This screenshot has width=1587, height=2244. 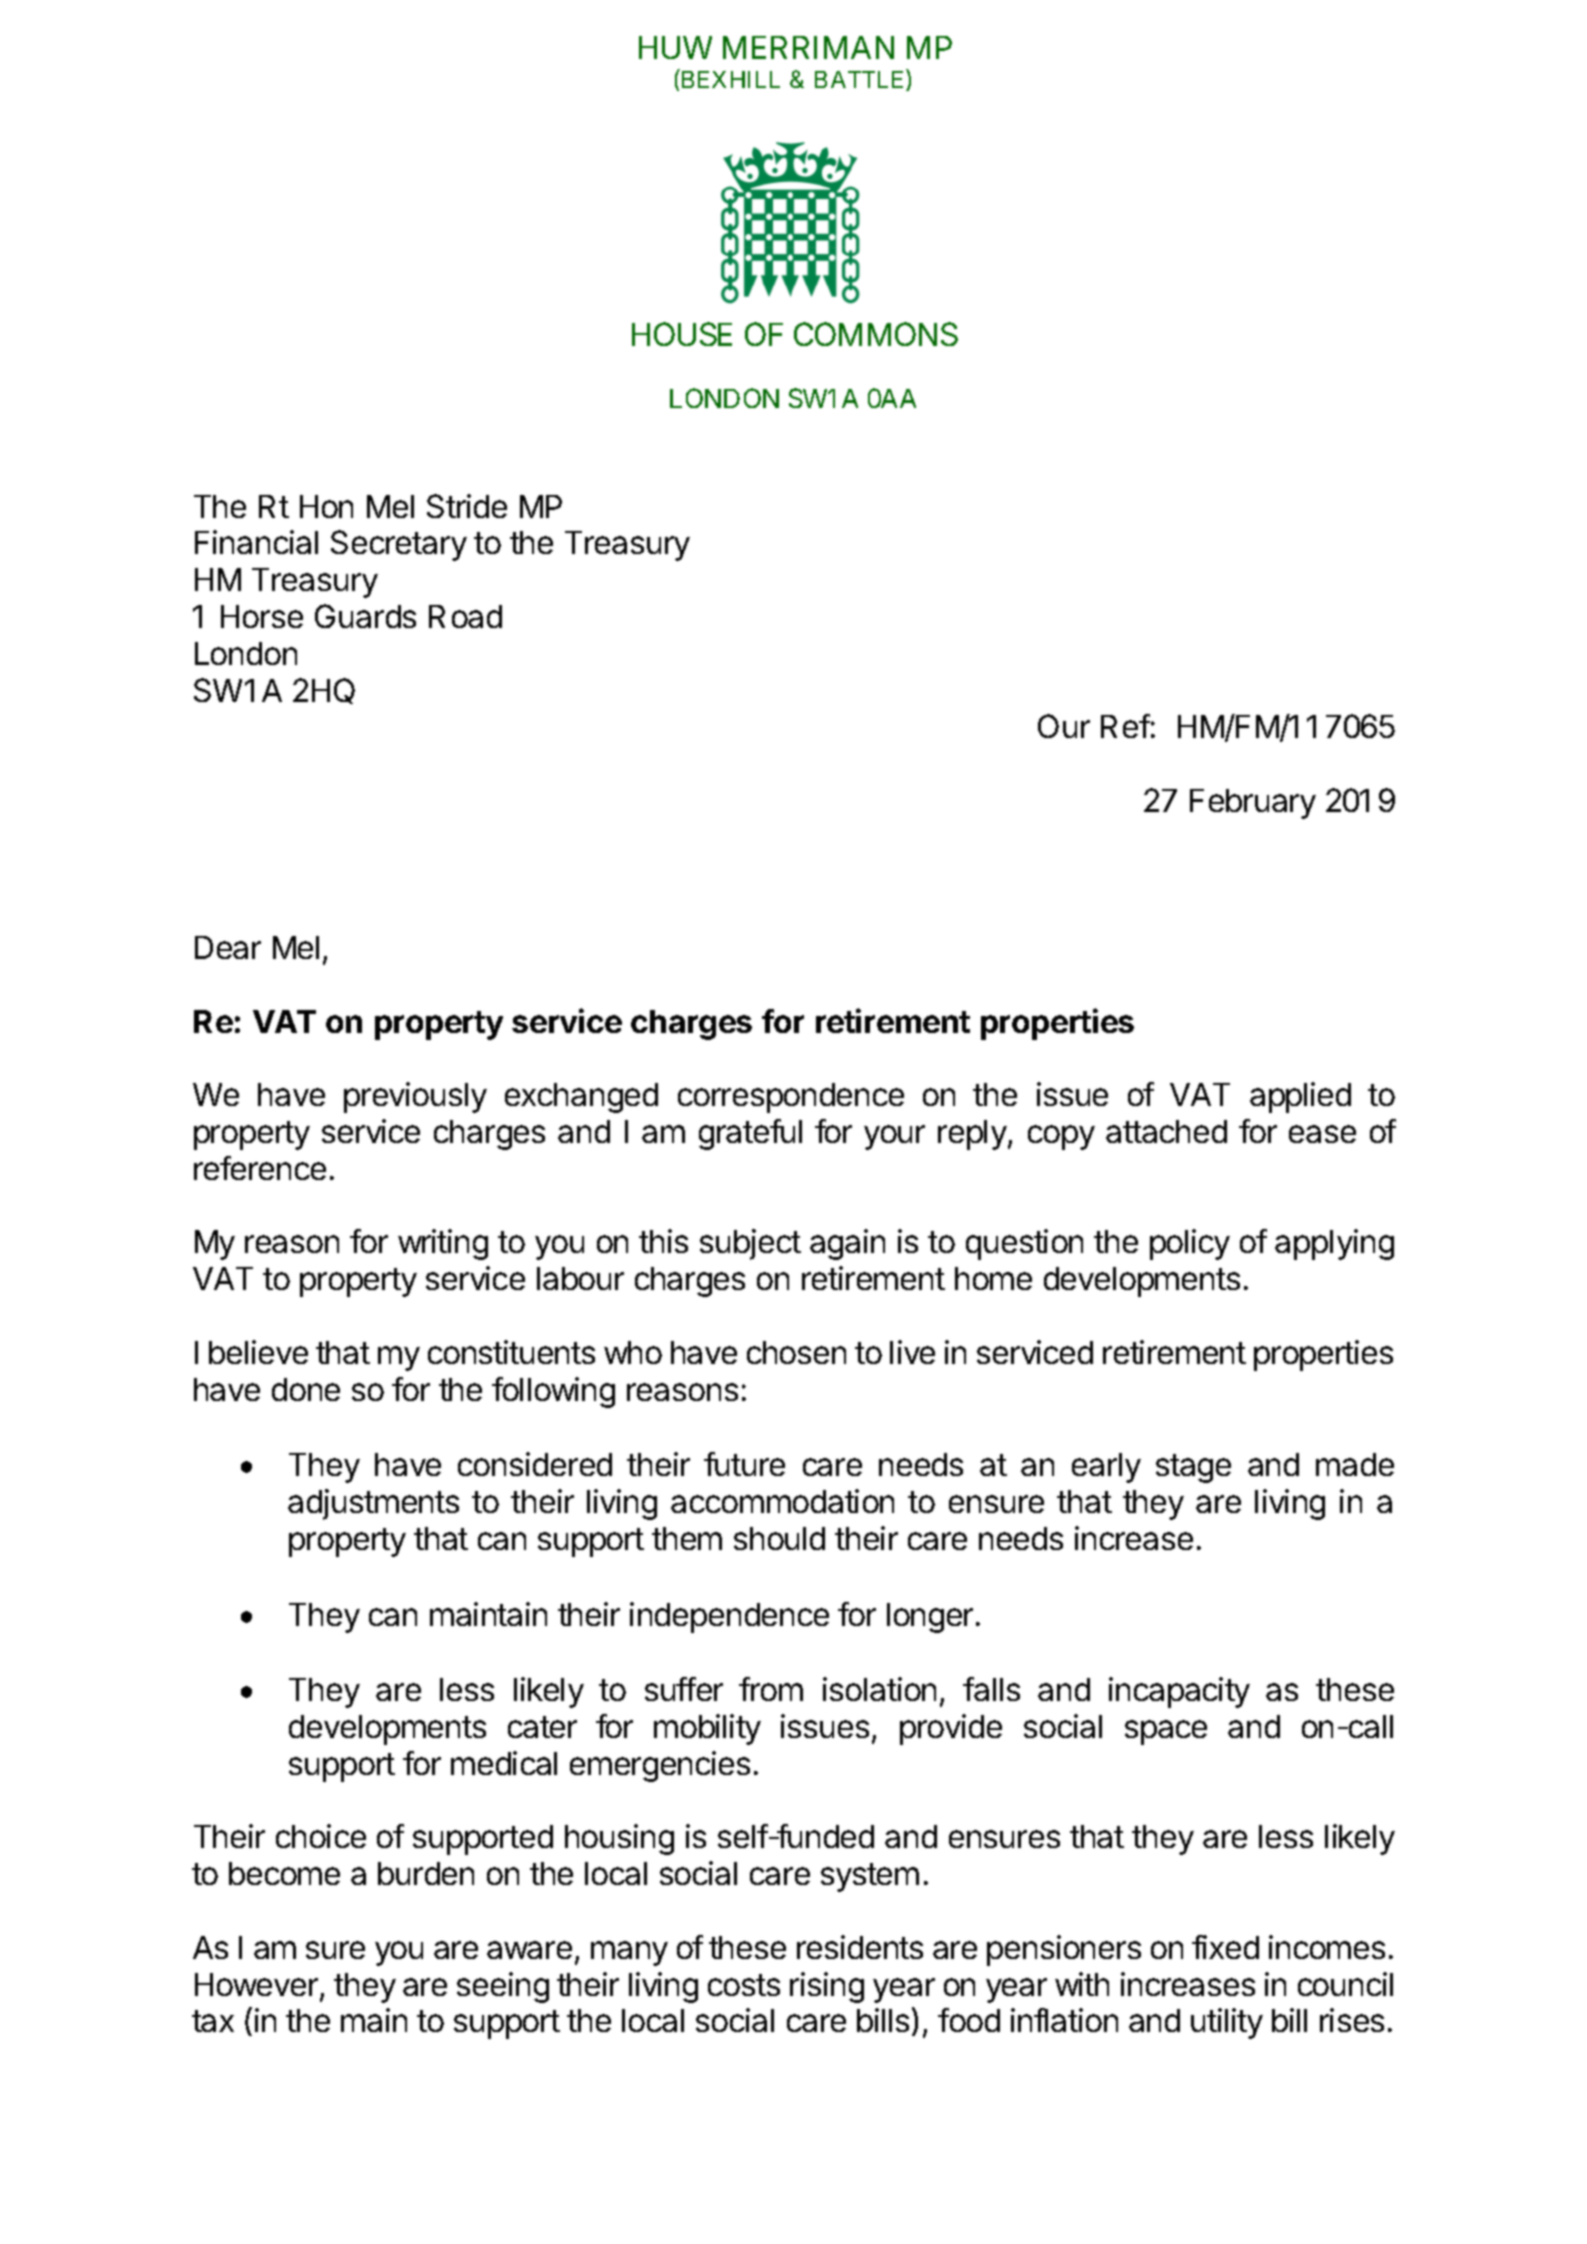 I want to click on Road, so click(x=465, y=616).
